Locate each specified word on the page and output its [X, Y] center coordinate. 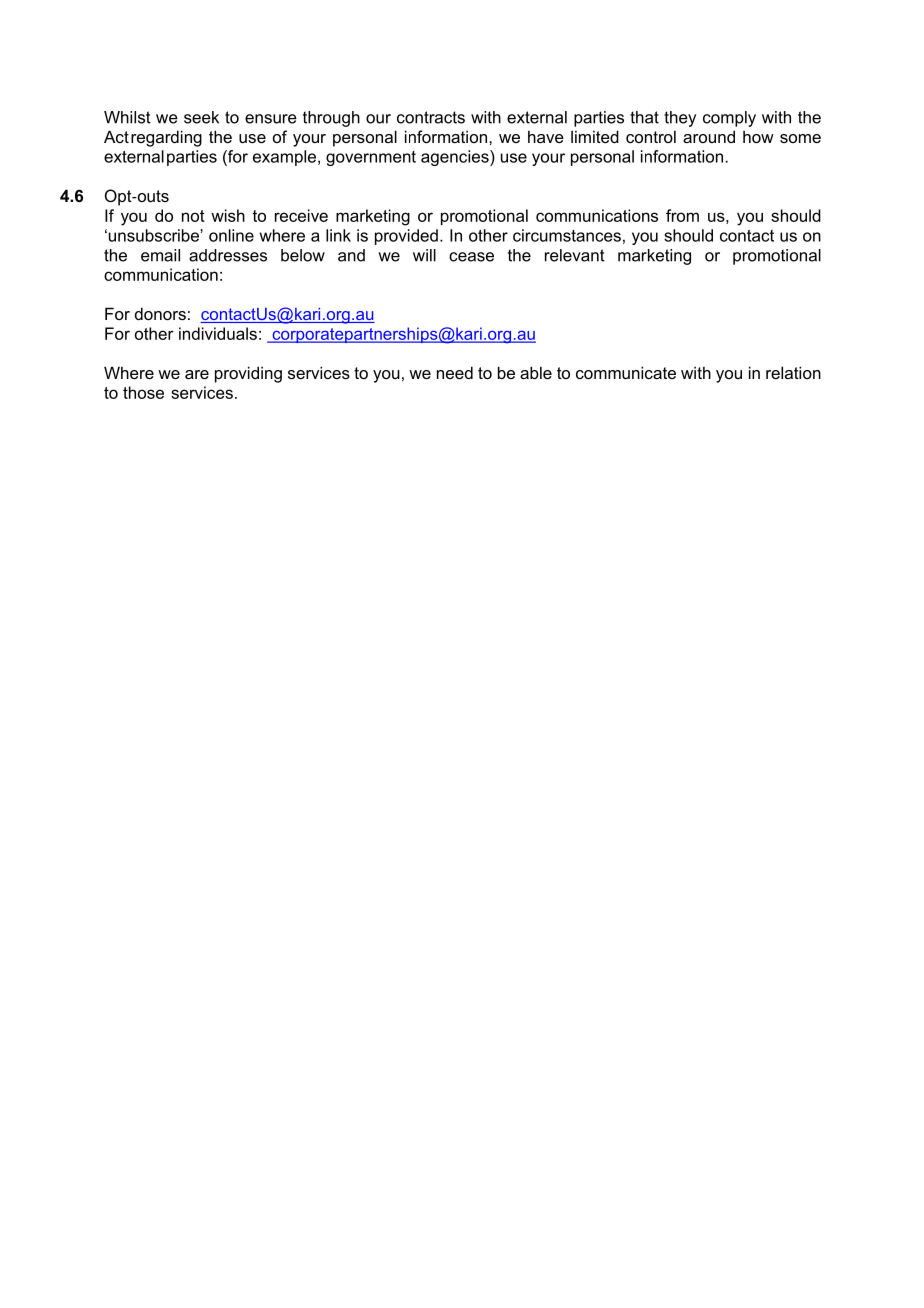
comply [729, 119]
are [197, 374]
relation [793, 372]
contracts [431, 117]
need [455, 372]
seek [201, 117]
